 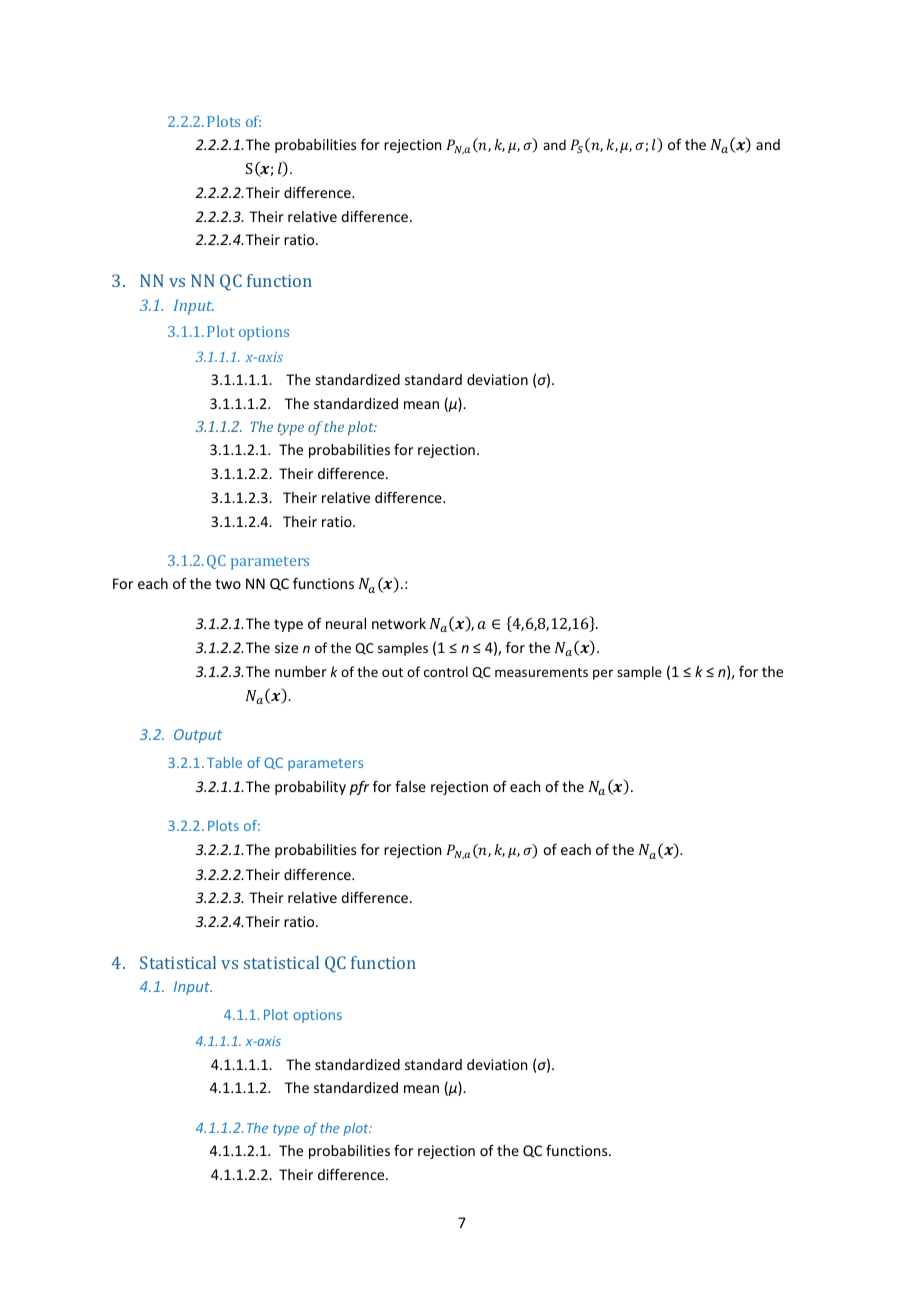 I want to click on control, so click(x=446, y=671).
